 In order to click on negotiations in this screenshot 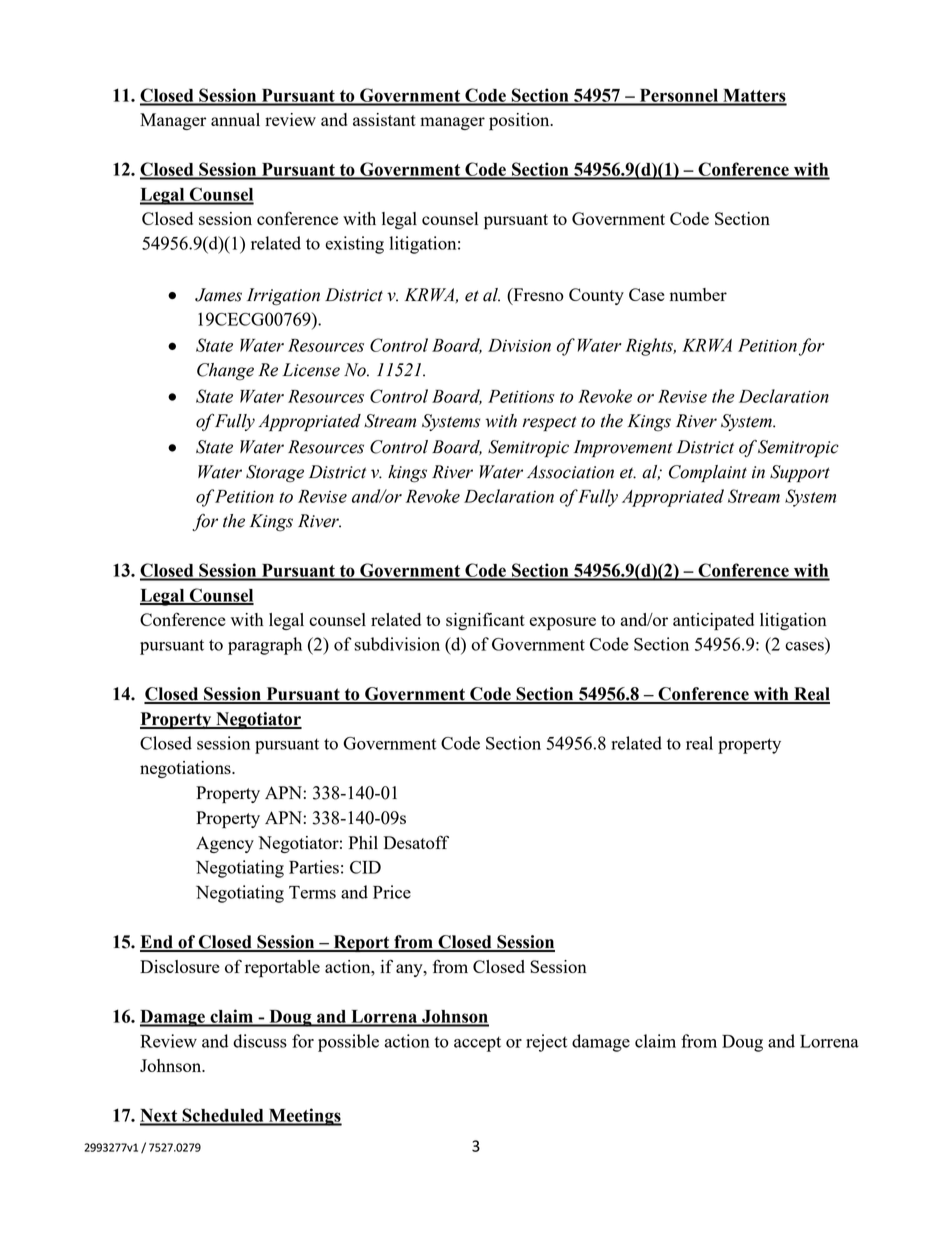, I will do `click(186, 769)`.
